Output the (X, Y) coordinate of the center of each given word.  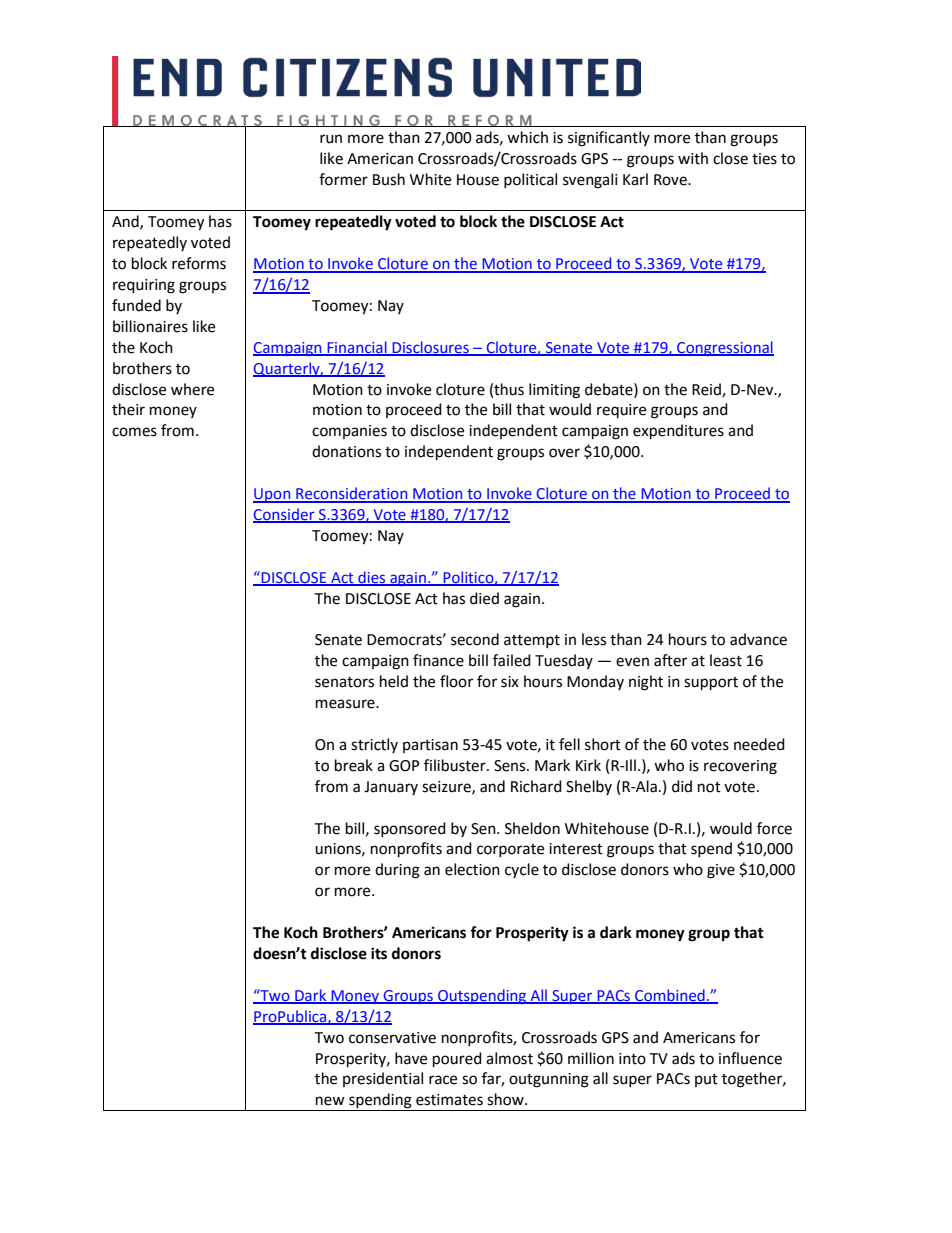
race (443, 1080)
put (706, 1080)
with (693, 158)
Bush (389, 179)
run (331, 139)
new (330, 1101)
